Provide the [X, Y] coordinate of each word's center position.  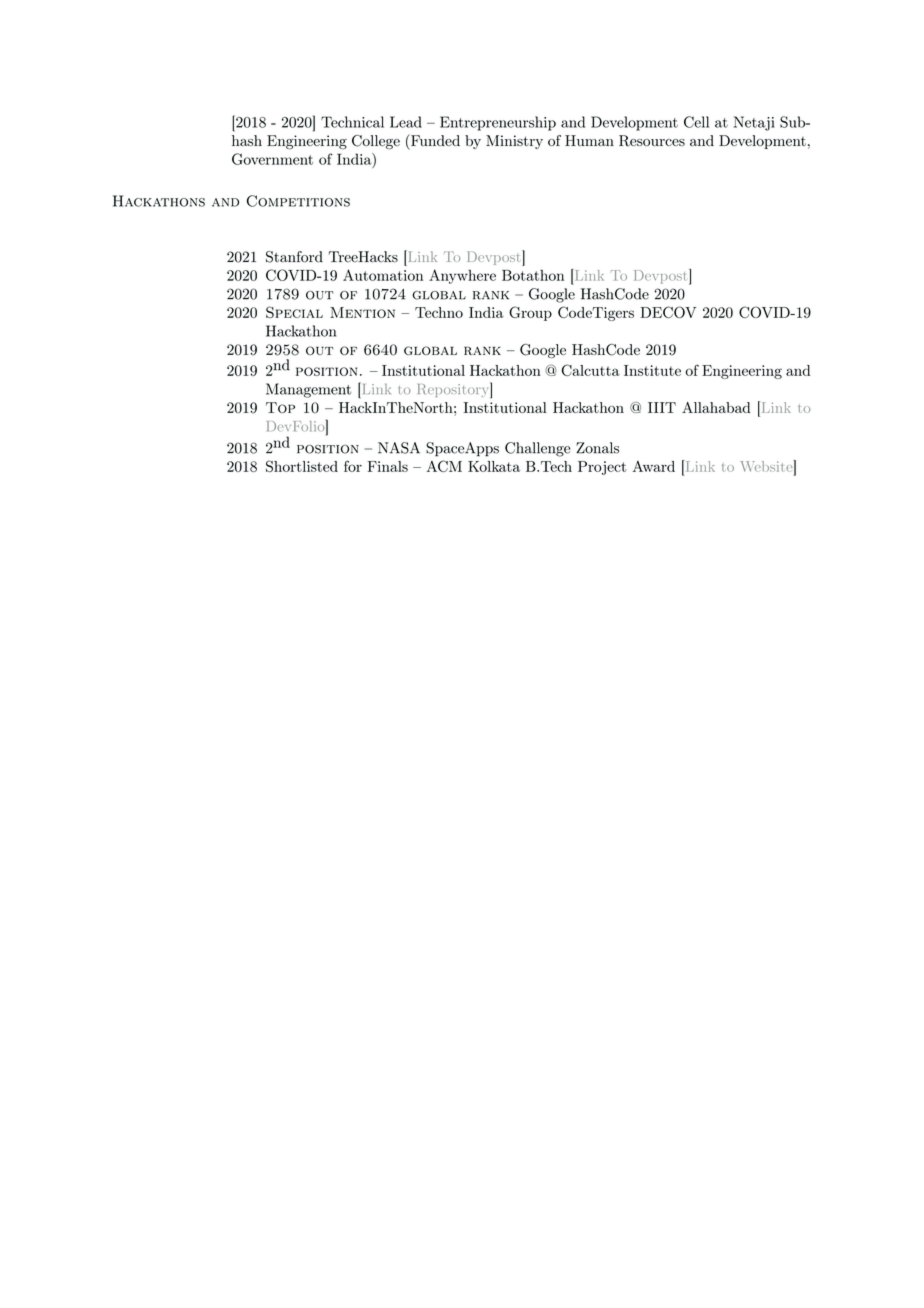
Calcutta [591, 370]
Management [308, 390]
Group [530, 313]
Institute [652, 370]
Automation [383, 275]
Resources [652, 141]
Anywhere [462, 276]
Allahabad [716, 407]
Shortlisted [302, 466]
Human [589, 140]
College [376, 142]
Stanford [294, 257]
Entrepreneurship [498, 123]
